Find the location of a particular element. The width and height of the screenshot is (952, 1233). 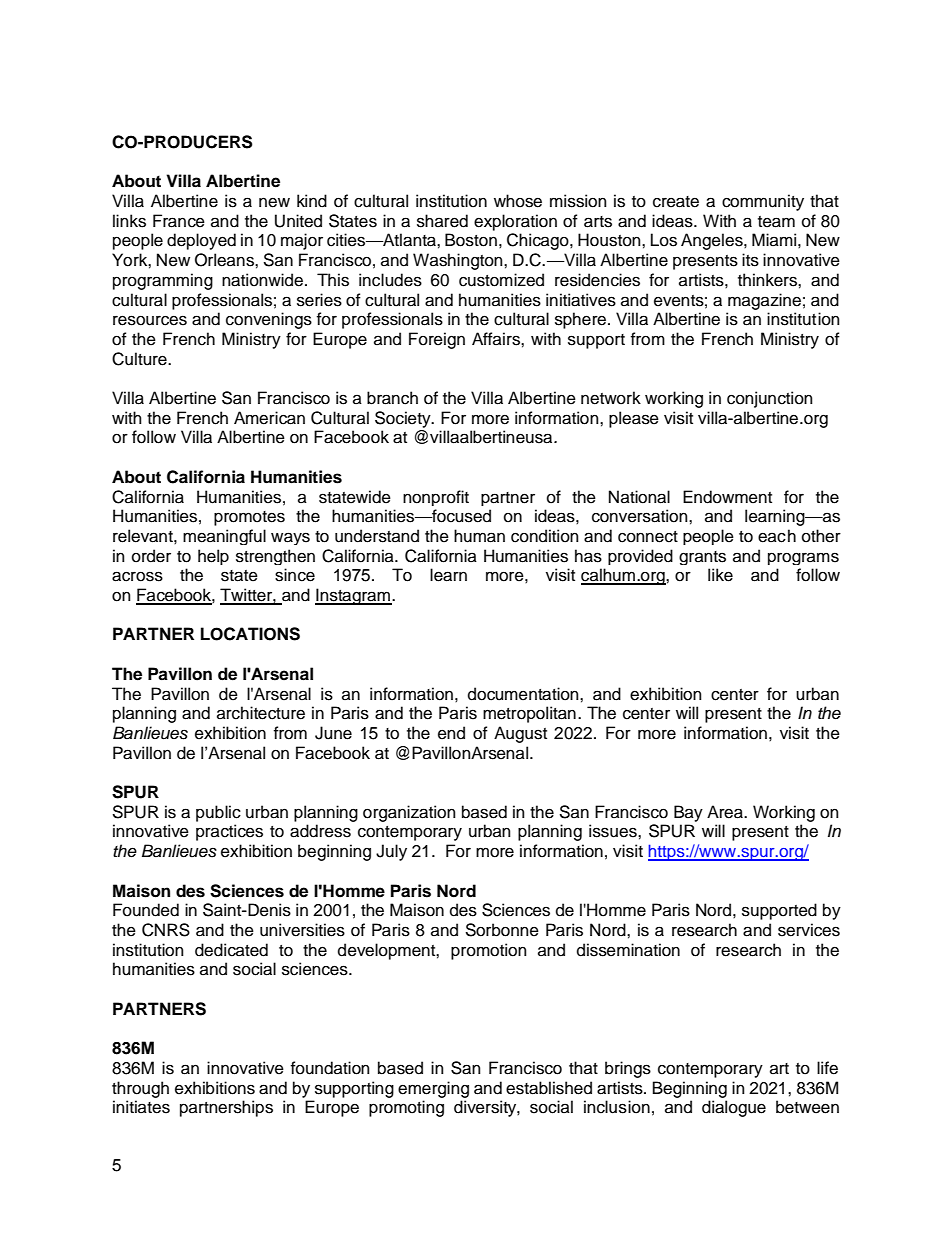

deployed is located at coordinates (201, 241).
